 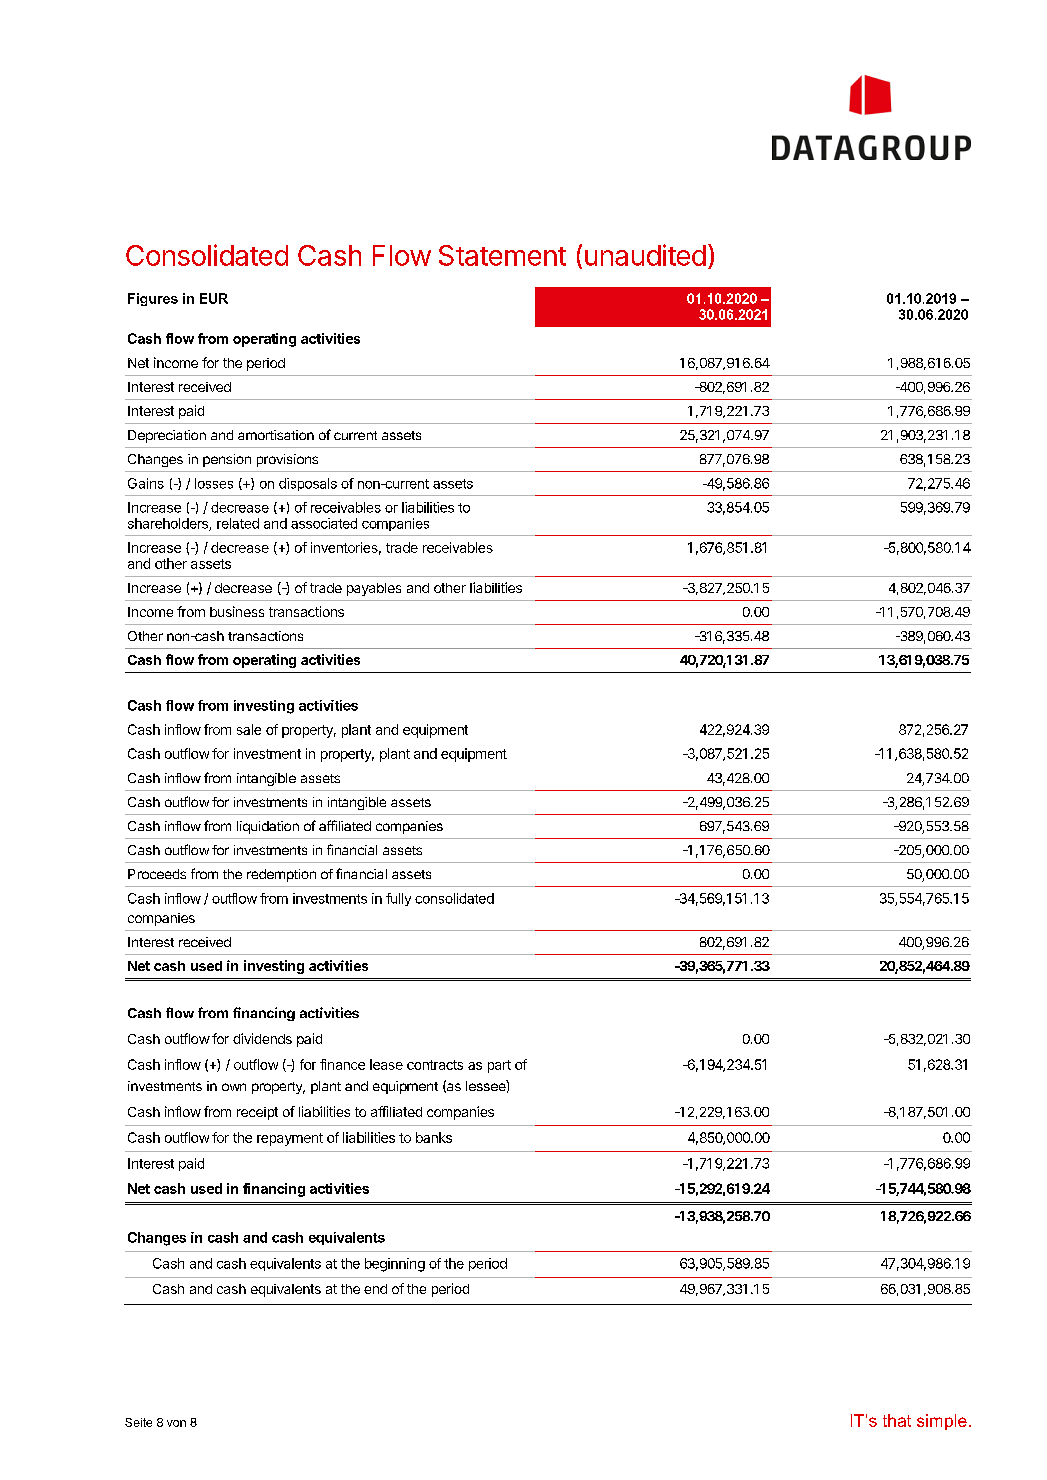 I want to click on Statement, so click(x=502, y=255).
